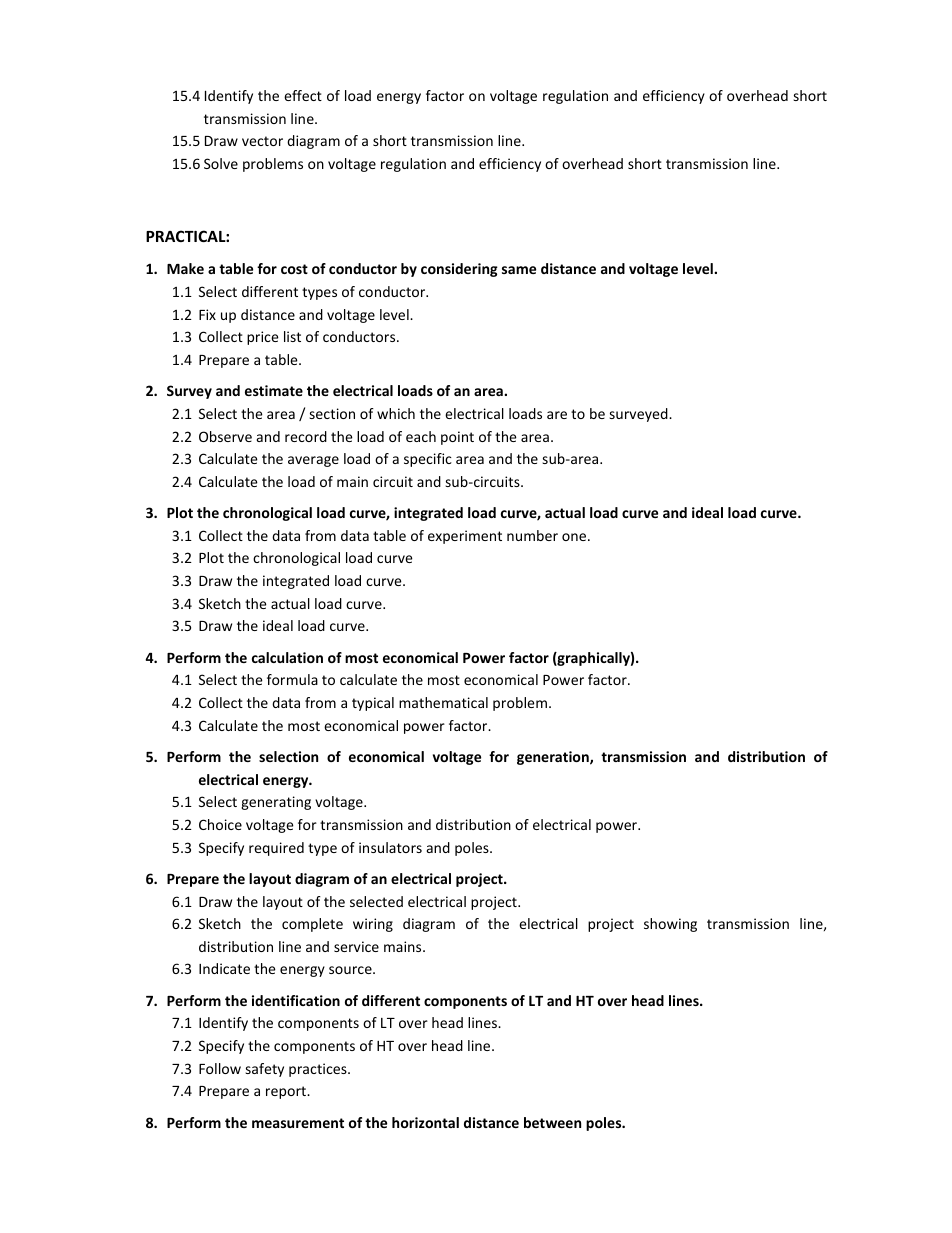 Image resolution: width=952 pixels, height=1233 pixels. Describe the element at coordinates (264, 1070) in the image. I see `safety` at that location.
